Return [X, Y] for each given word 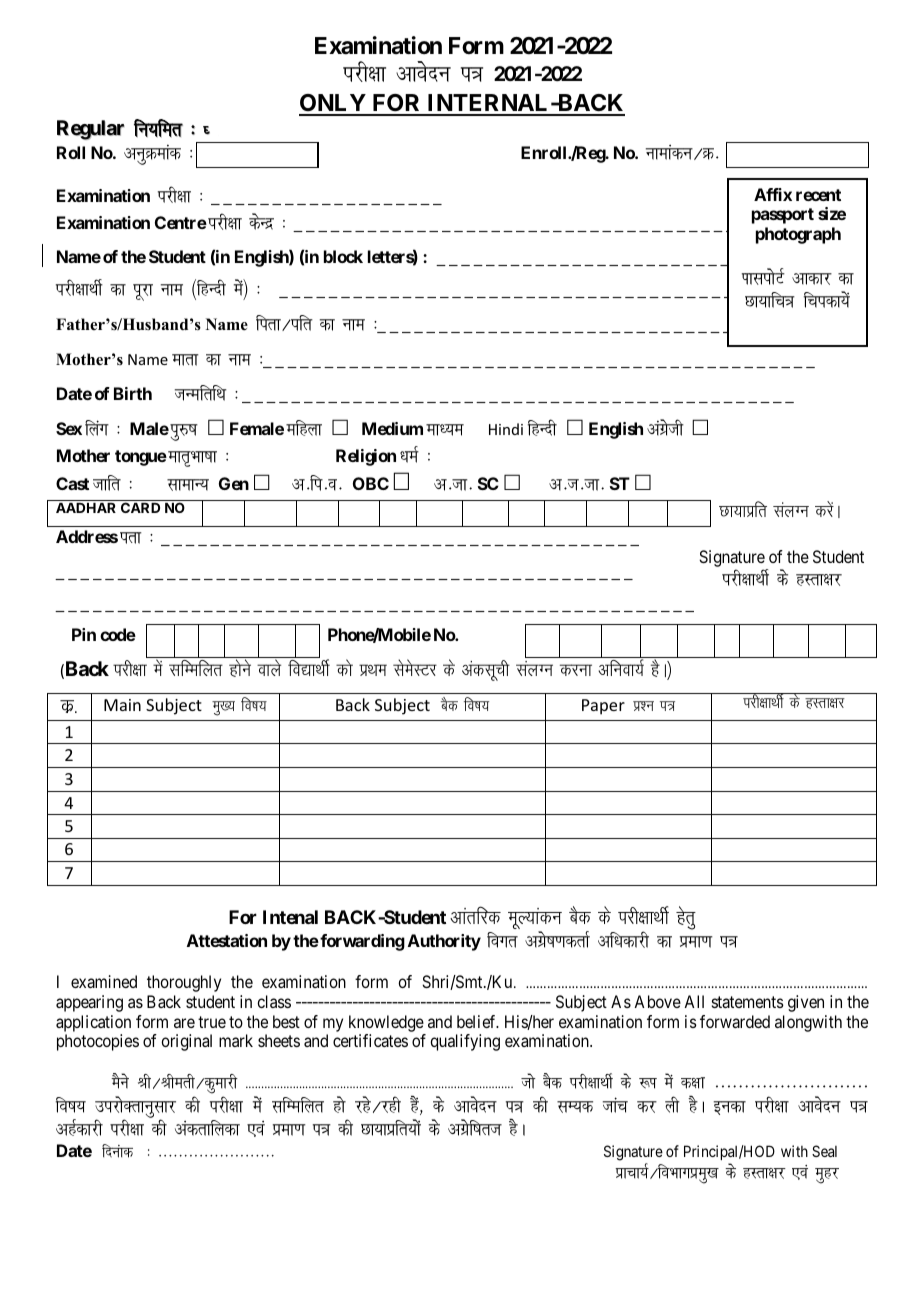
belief [478, 1021]
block [343, 256]
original [186, 1042]
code [118, 634]
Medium [392, 428]
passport [783, 216]
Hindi [506, 429]
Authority [444, 942]
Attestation [227, 940]
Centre [181, 222]
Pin [84, 634]
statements [748, 1002]
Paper [603, 707]
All [694, 1001]
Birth [133, 393]
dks [344, 667]
